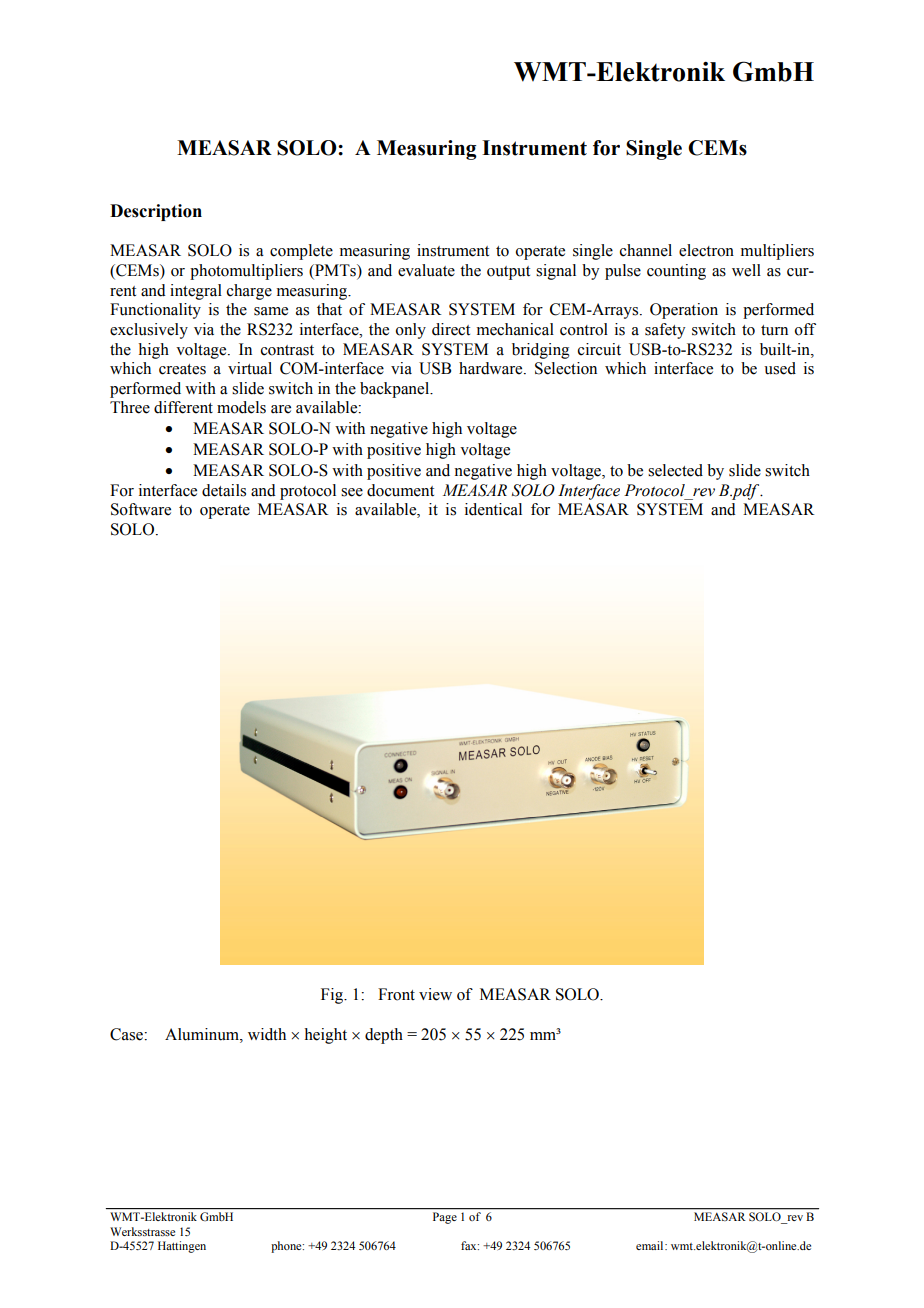 The height and width of the screenshot is (1308, 924). I want to click on phone, so click(287, 1247).
